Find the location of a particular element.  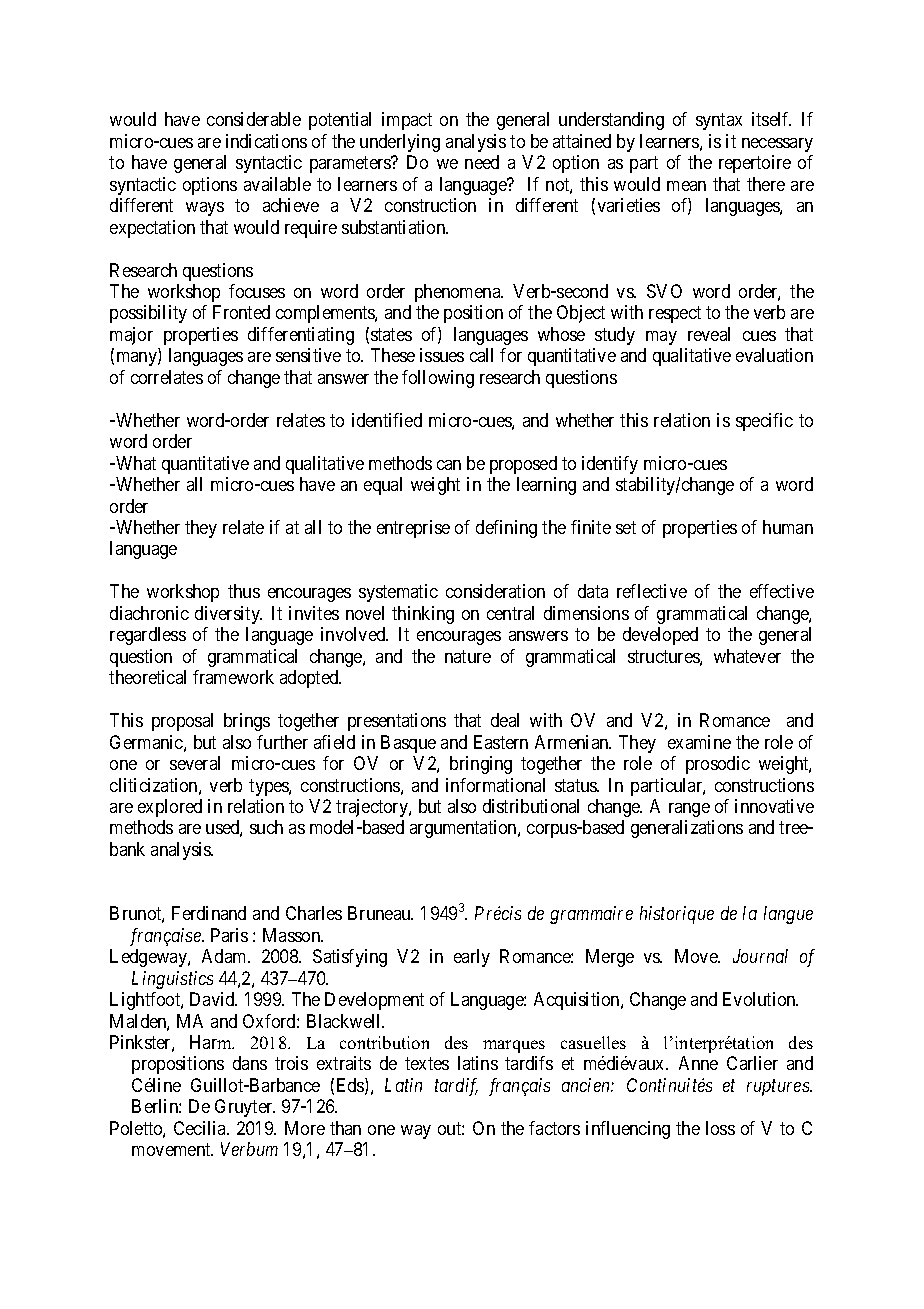

need is located at coordinates (482, 162).
